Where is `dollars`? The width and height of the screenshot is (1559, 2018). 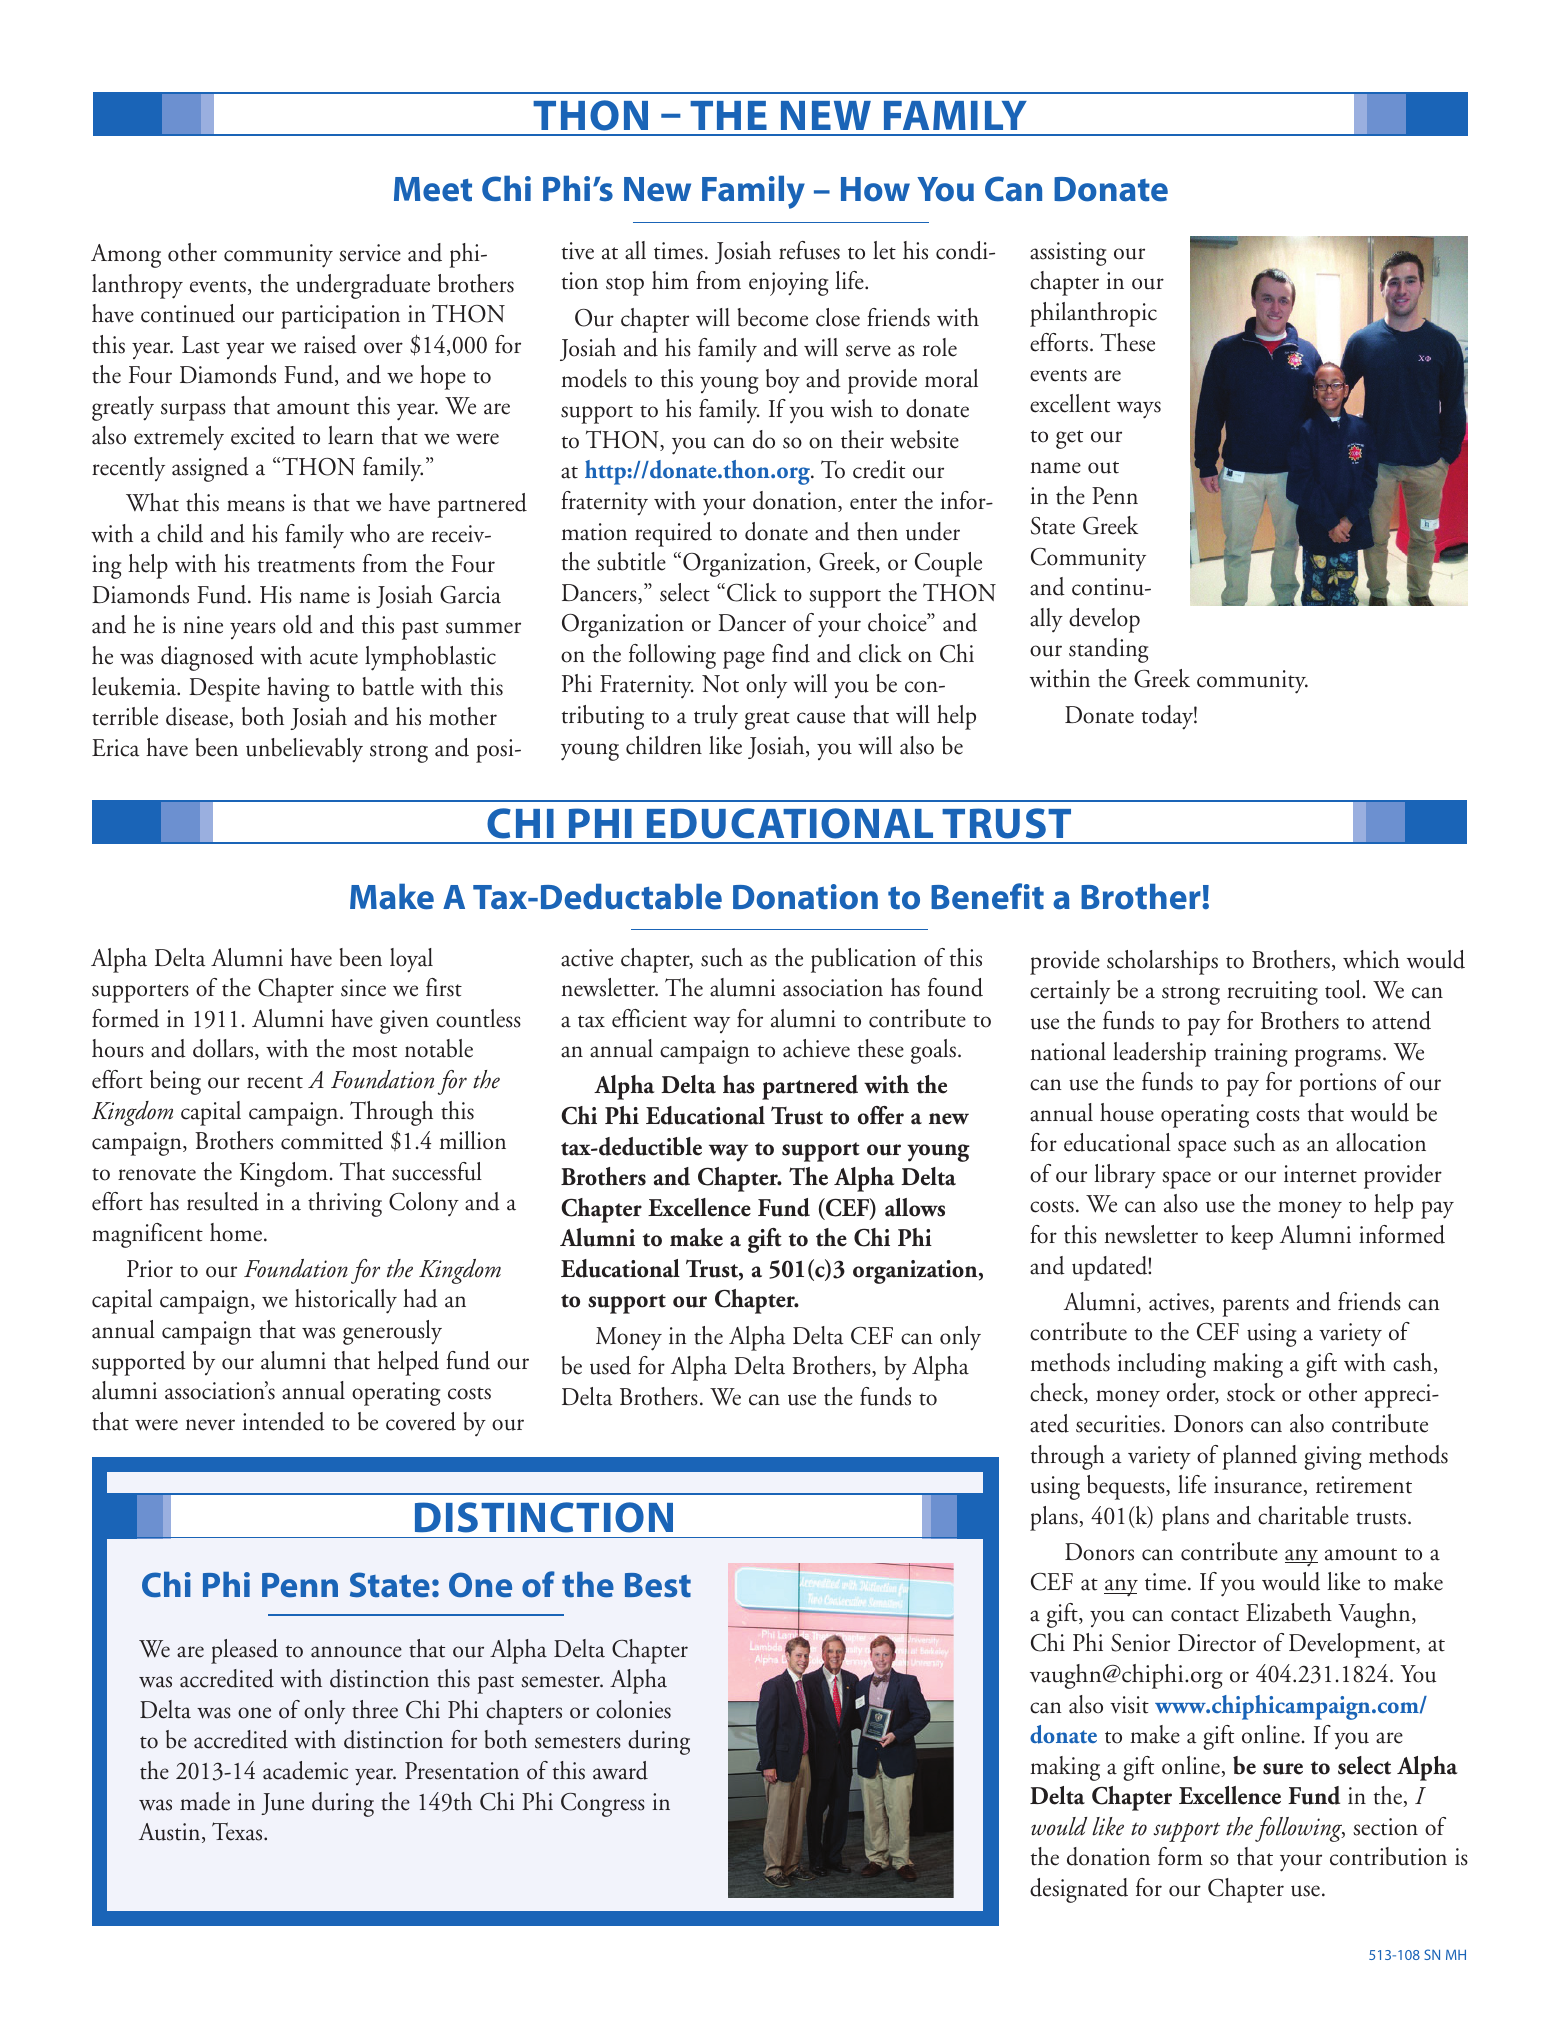
dollars is located at coordinates (224, 1049).
